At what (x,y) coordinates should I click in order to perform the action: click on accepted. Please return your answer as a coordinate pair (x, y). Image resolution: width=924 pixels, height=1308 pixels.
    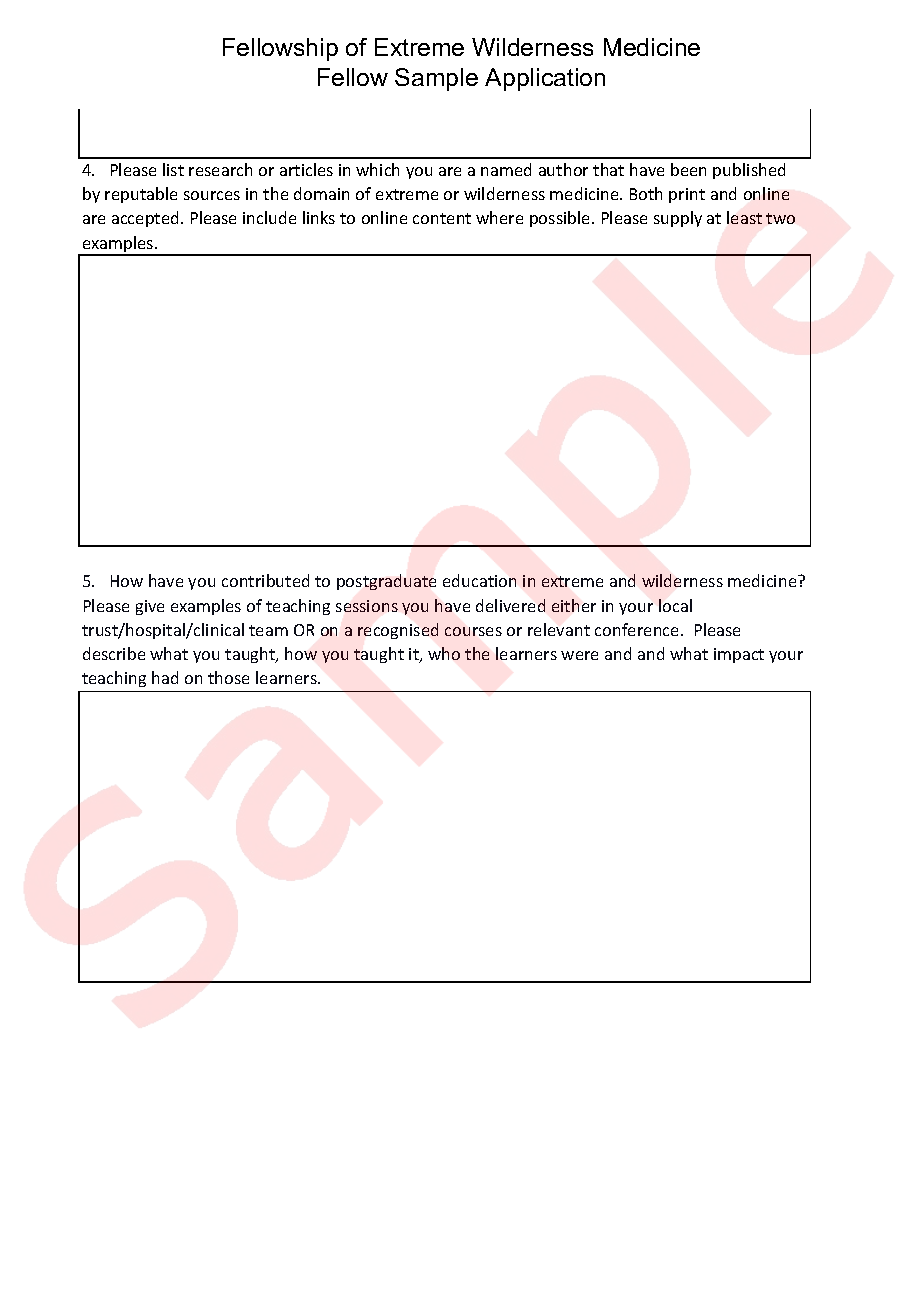
    Looking at the image, I should click on (147, 219).
